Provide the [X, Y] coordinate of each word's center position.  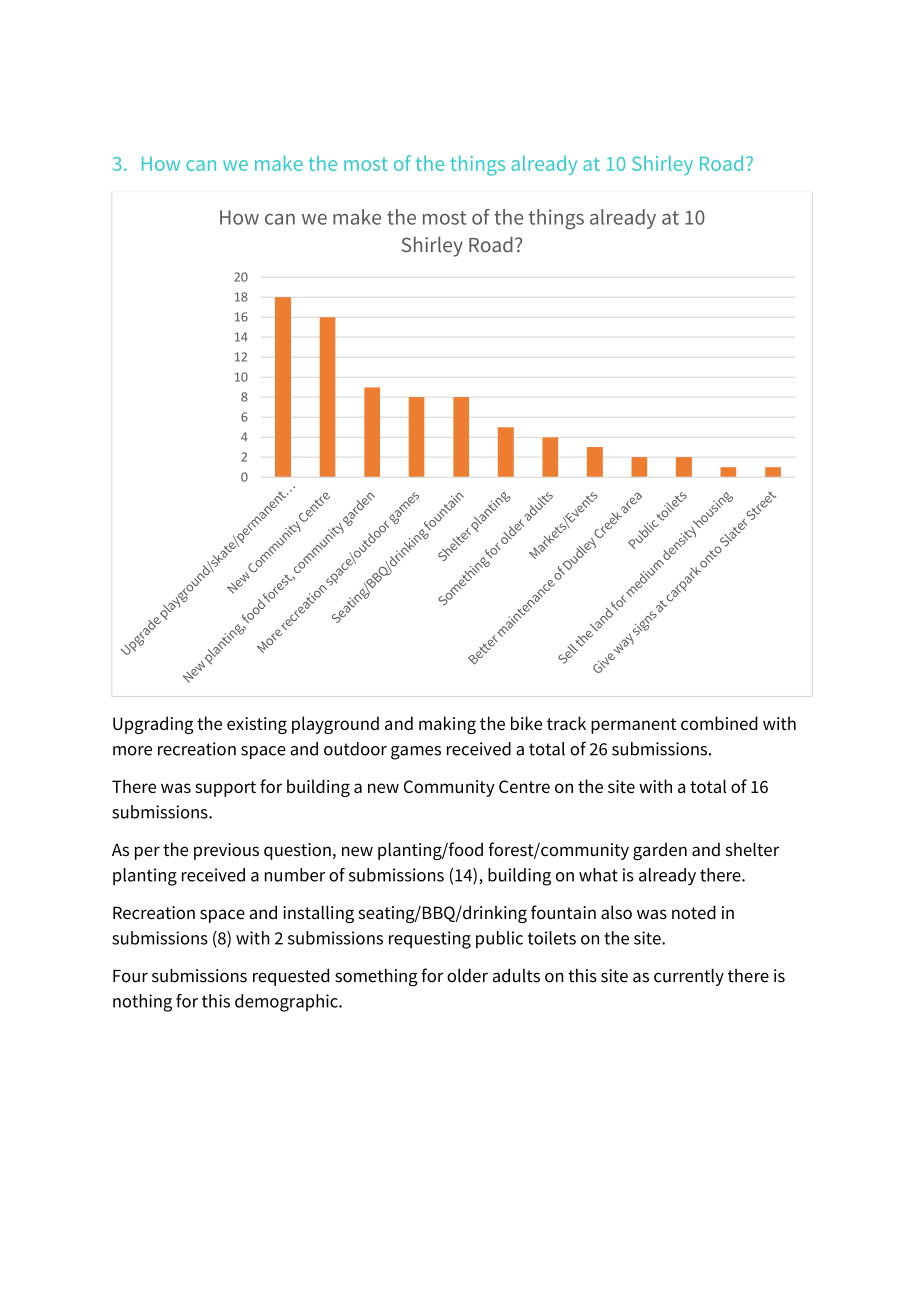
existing [257, 725]
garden [660, 851]
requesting [430, 940]
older [467, 975]
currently [689, 977]
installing [318, 914]
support [225, 789]
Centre [524, 786]
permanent [633, 726]
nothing [142, 1003]
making [447, 725]
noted [694, 912]
